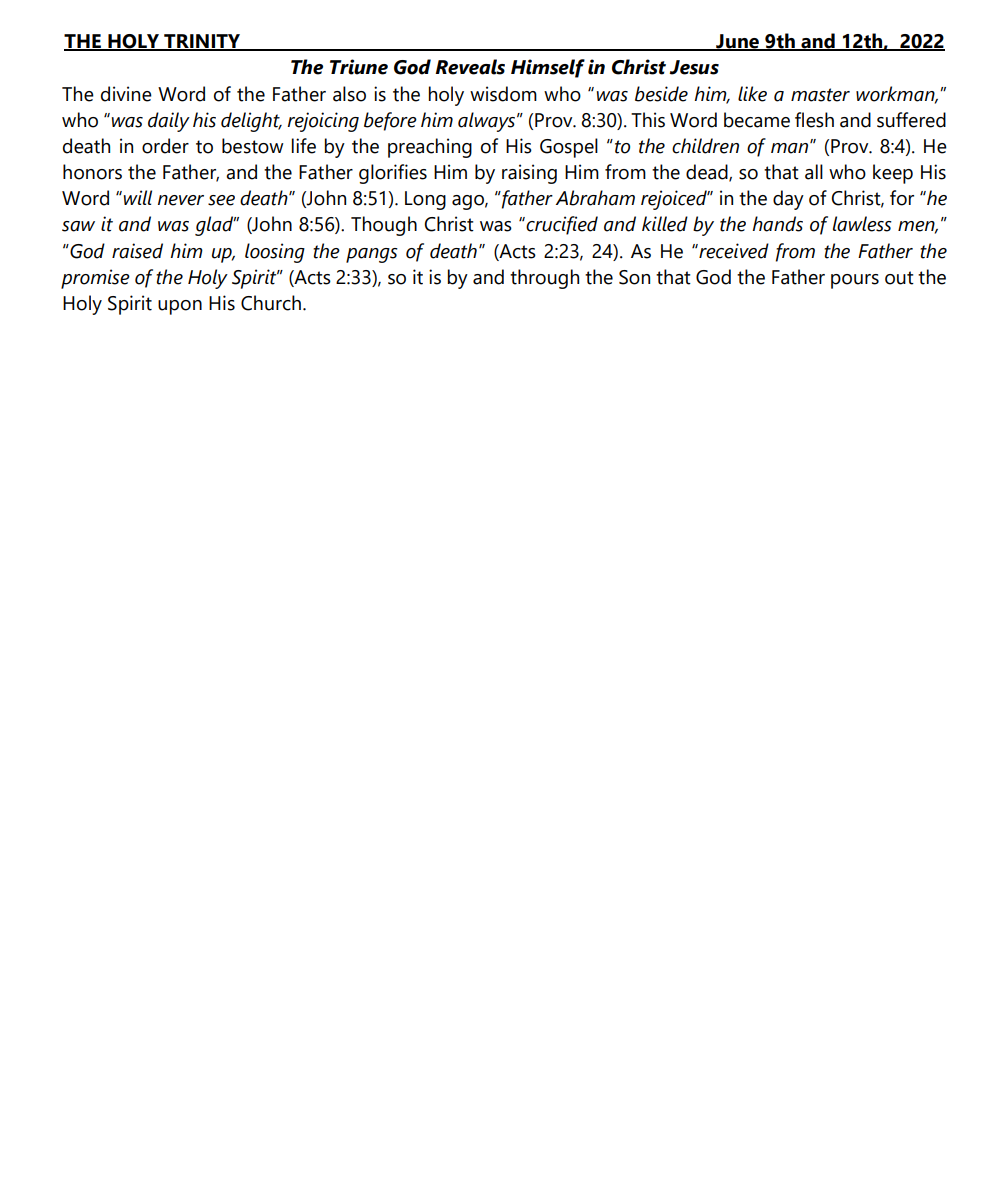  What do you see at coordinates (814, 120) in the screenshot?
I see `flesh` at bounding box center [814, 120].
